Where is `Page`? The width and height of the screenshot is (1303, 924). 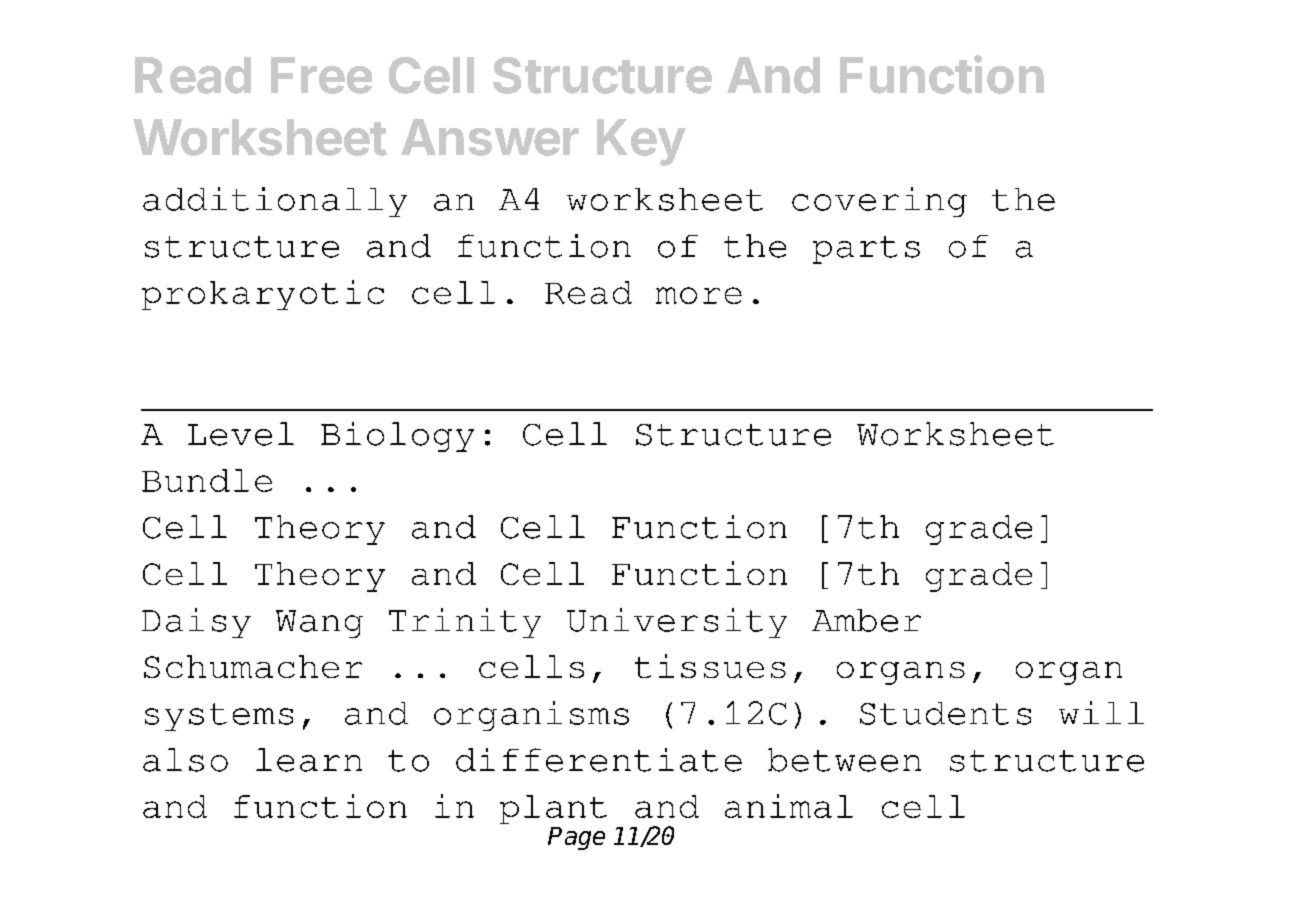
Page is located at coordinates (576, 838).
